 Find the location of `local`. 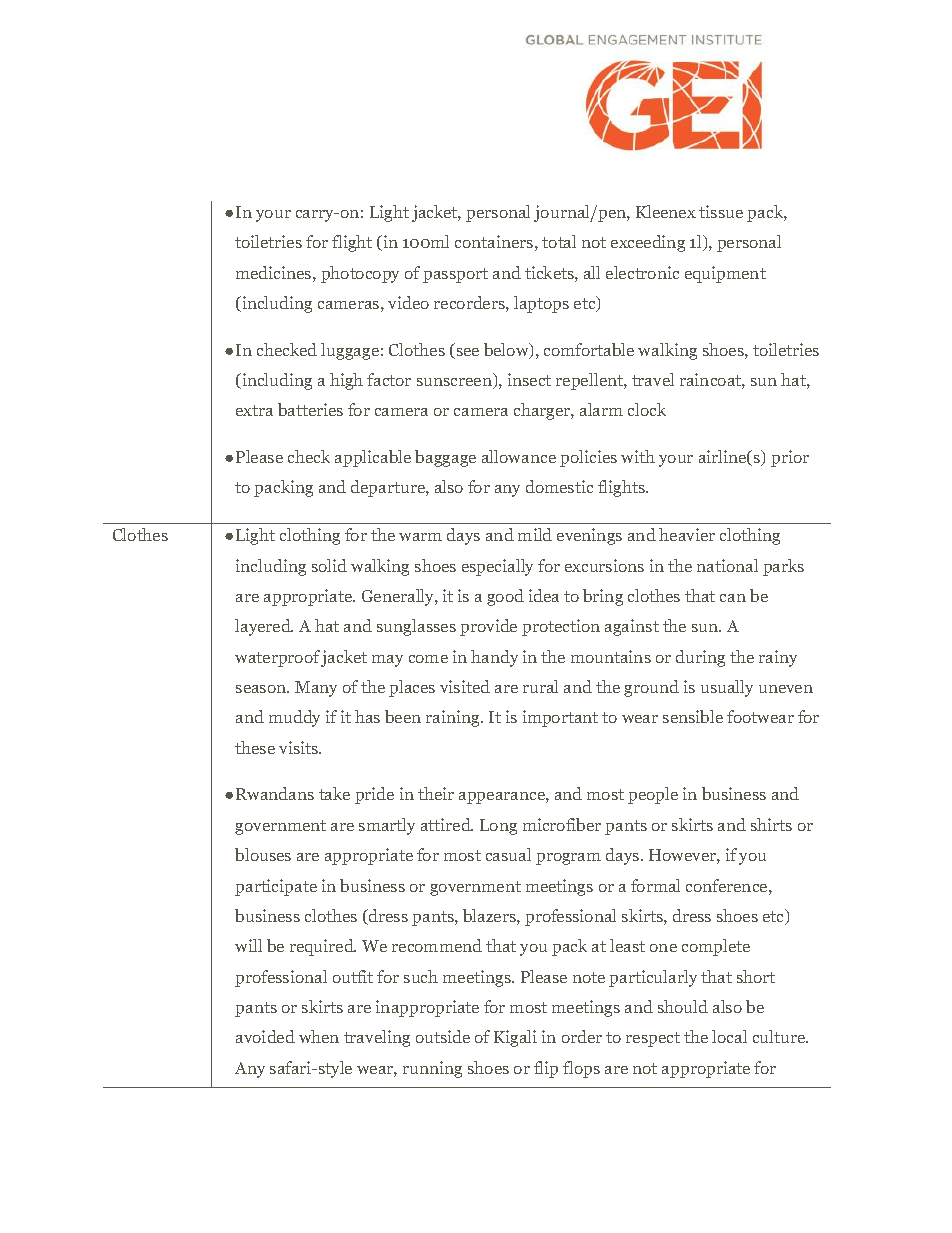

local is located at coordinates (729, 1036).
